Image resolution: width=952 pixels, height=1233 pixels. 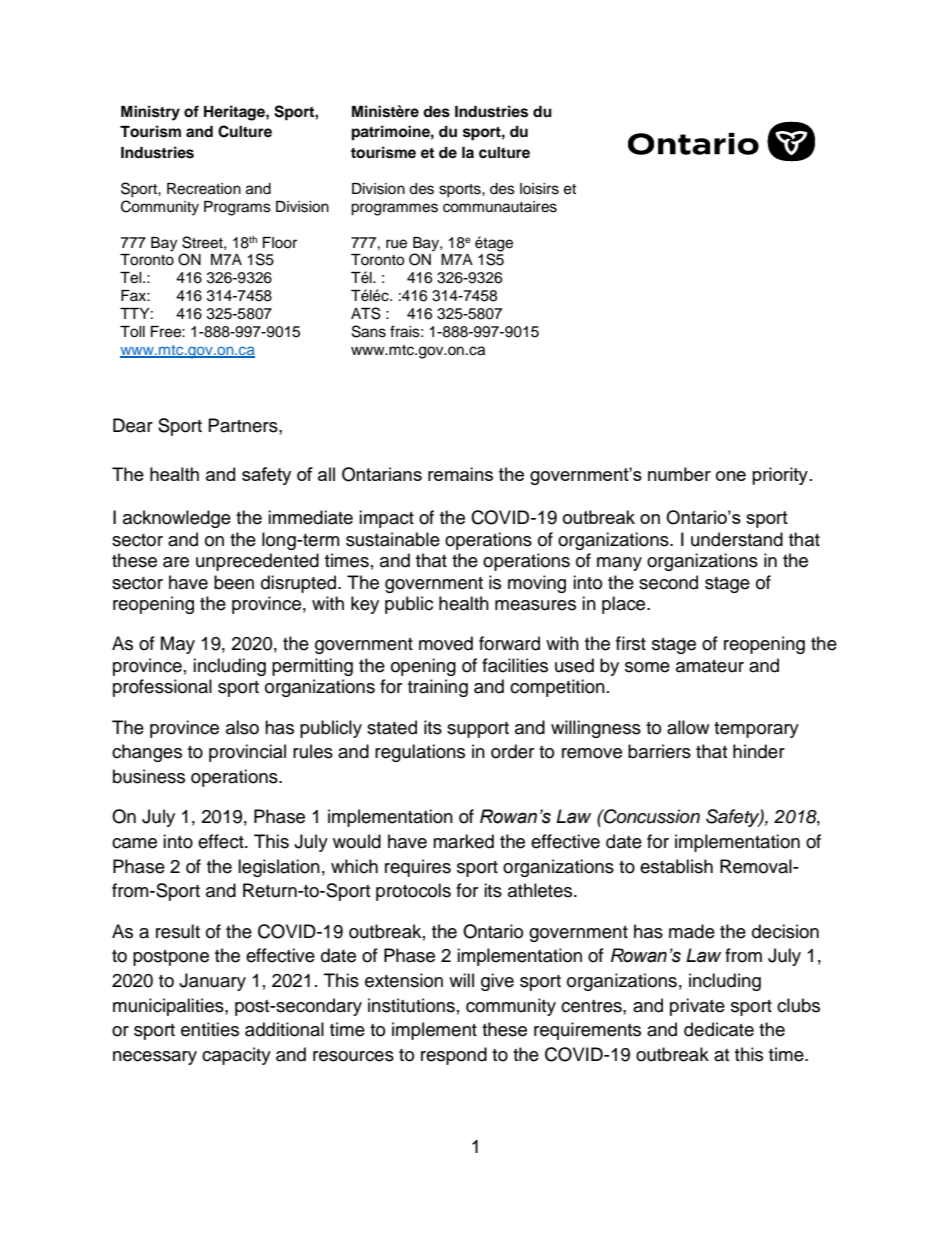 I want to click on entities, so click(x=210, y=1029).
